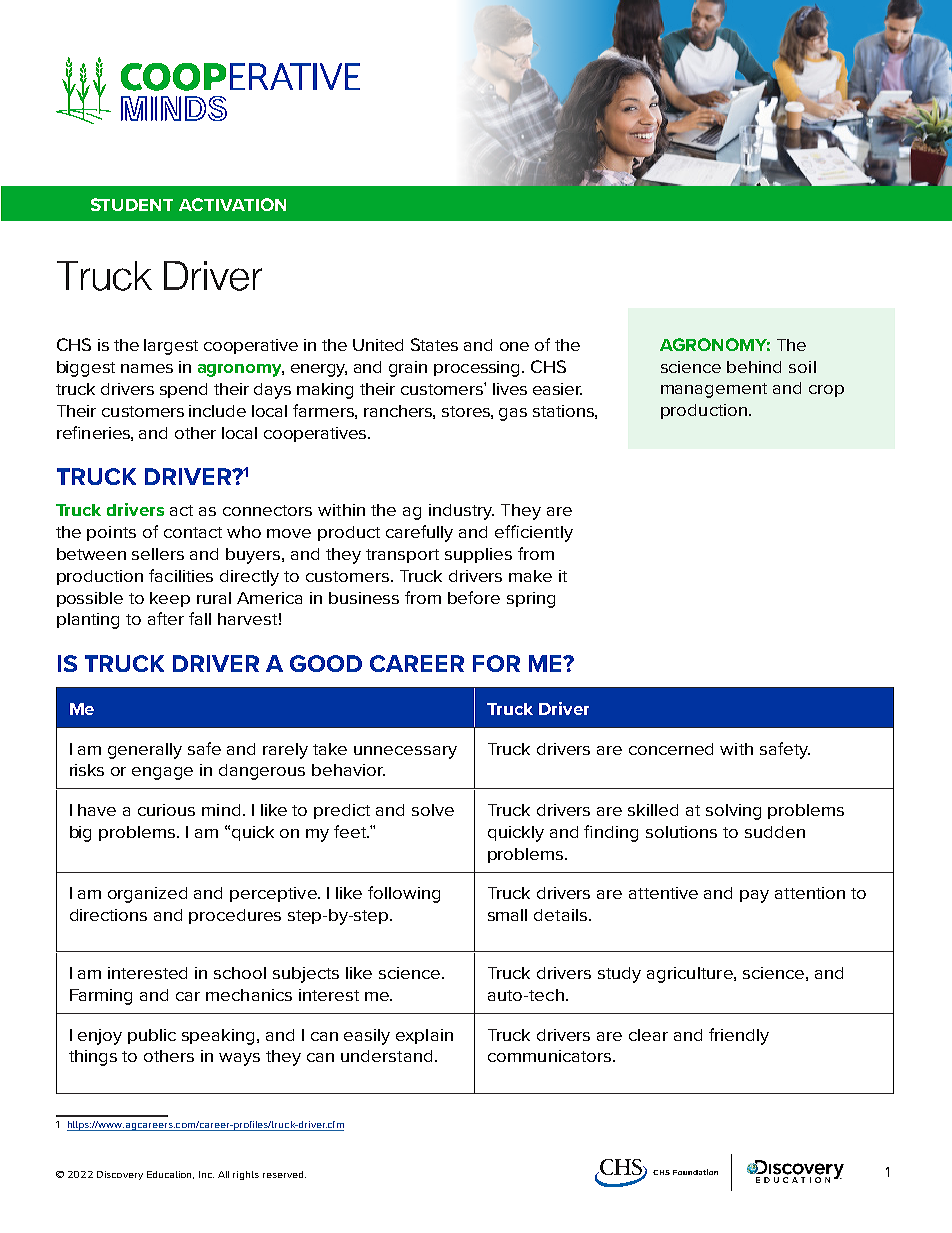 The image size is (952, 1233). I want to click on States, so click(434, 344).
